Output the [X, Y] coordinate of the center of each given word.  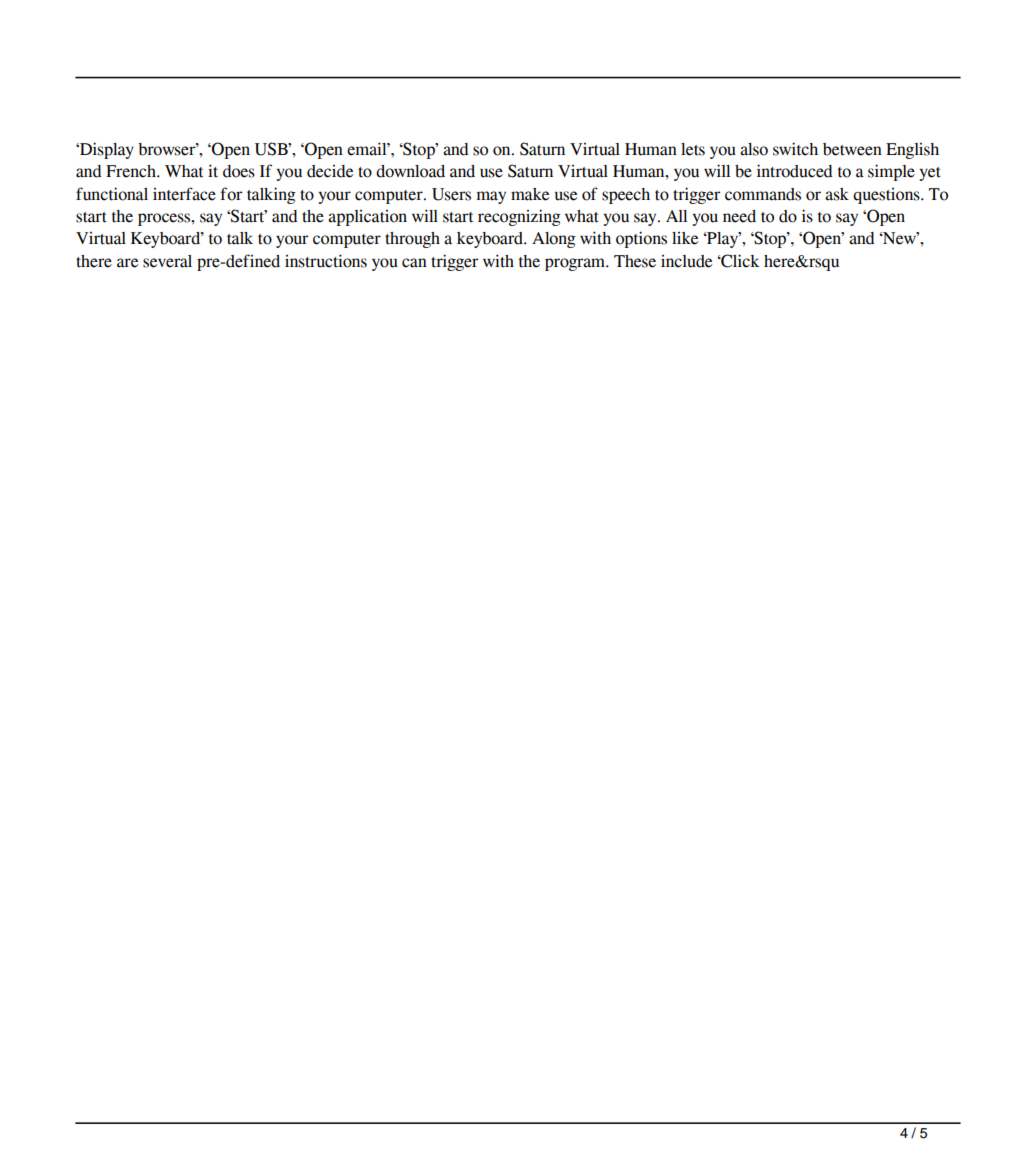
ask [837, 194]
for [231, 194]
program [576, 264]
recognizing [519, 217]
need [739, 216]
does [239, 171]
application [367, 218]
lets [693, 149]
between [852, 149]
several [167, 261]
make [530, 194]
